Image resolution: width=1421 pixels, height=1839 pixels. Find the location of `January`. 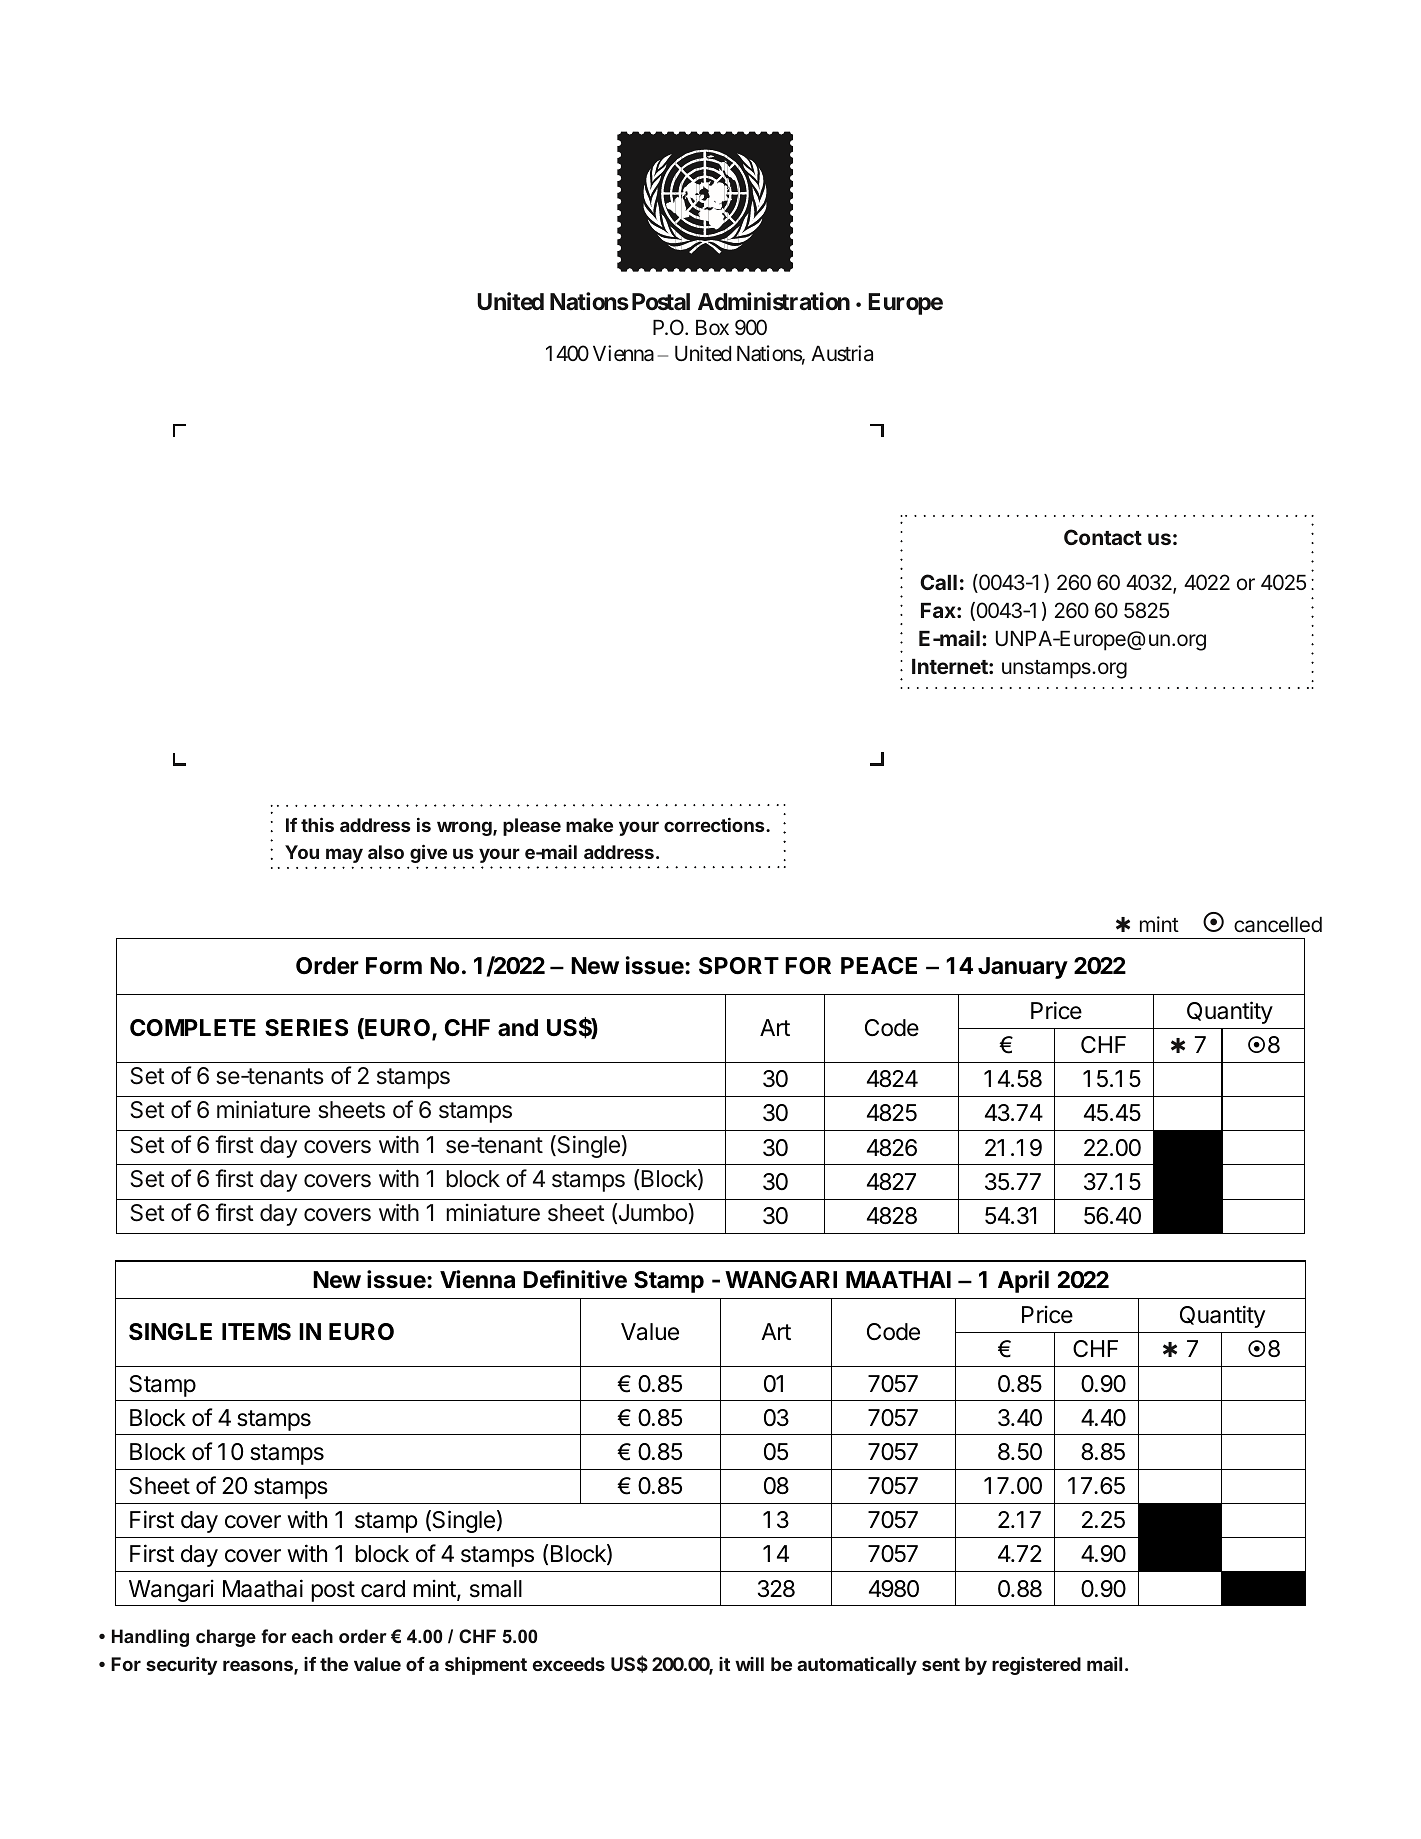

January is located at coordinates (1023, 968).
